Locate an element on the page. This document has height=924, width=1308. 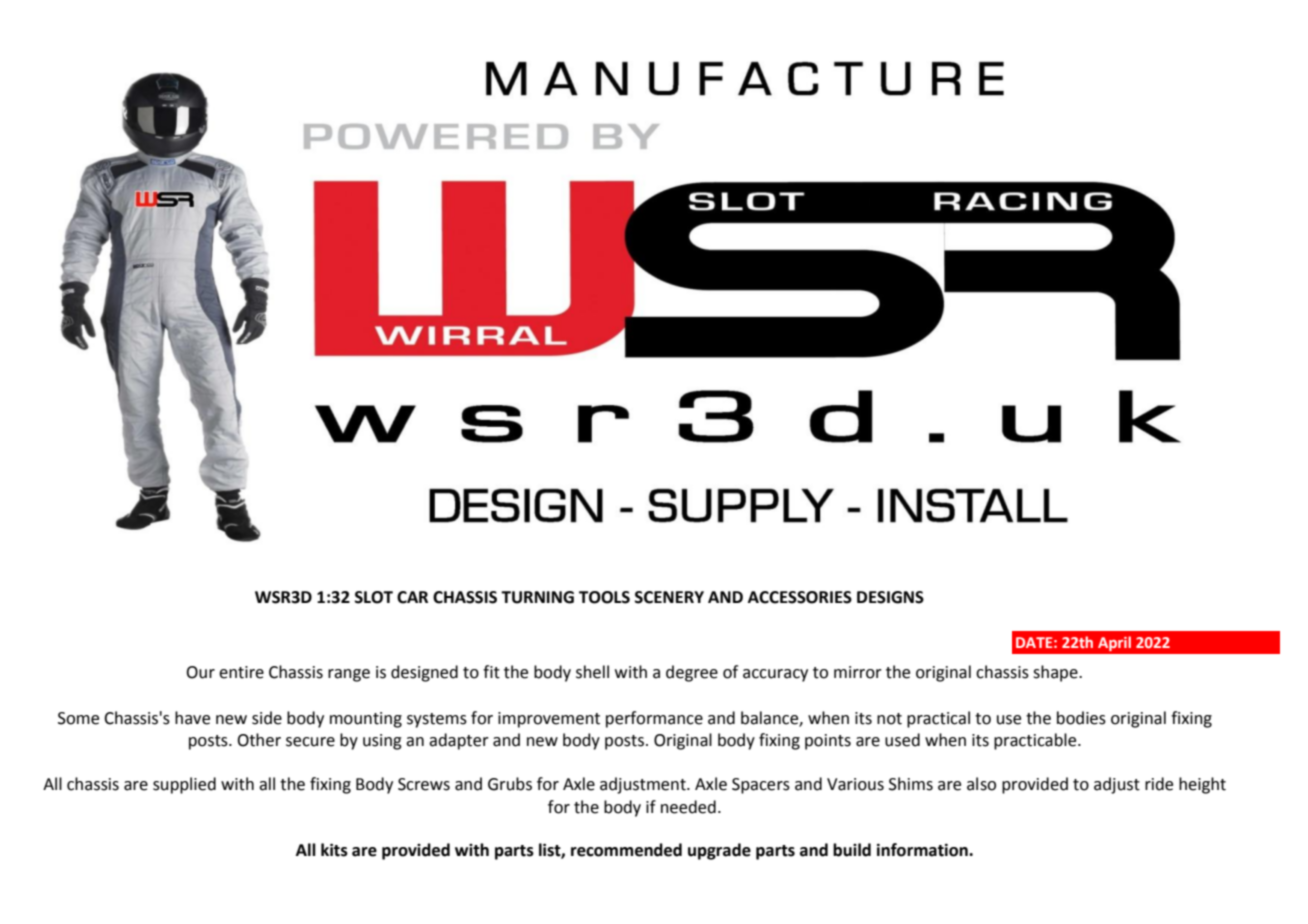
have is located at coordinates (192, 718).
